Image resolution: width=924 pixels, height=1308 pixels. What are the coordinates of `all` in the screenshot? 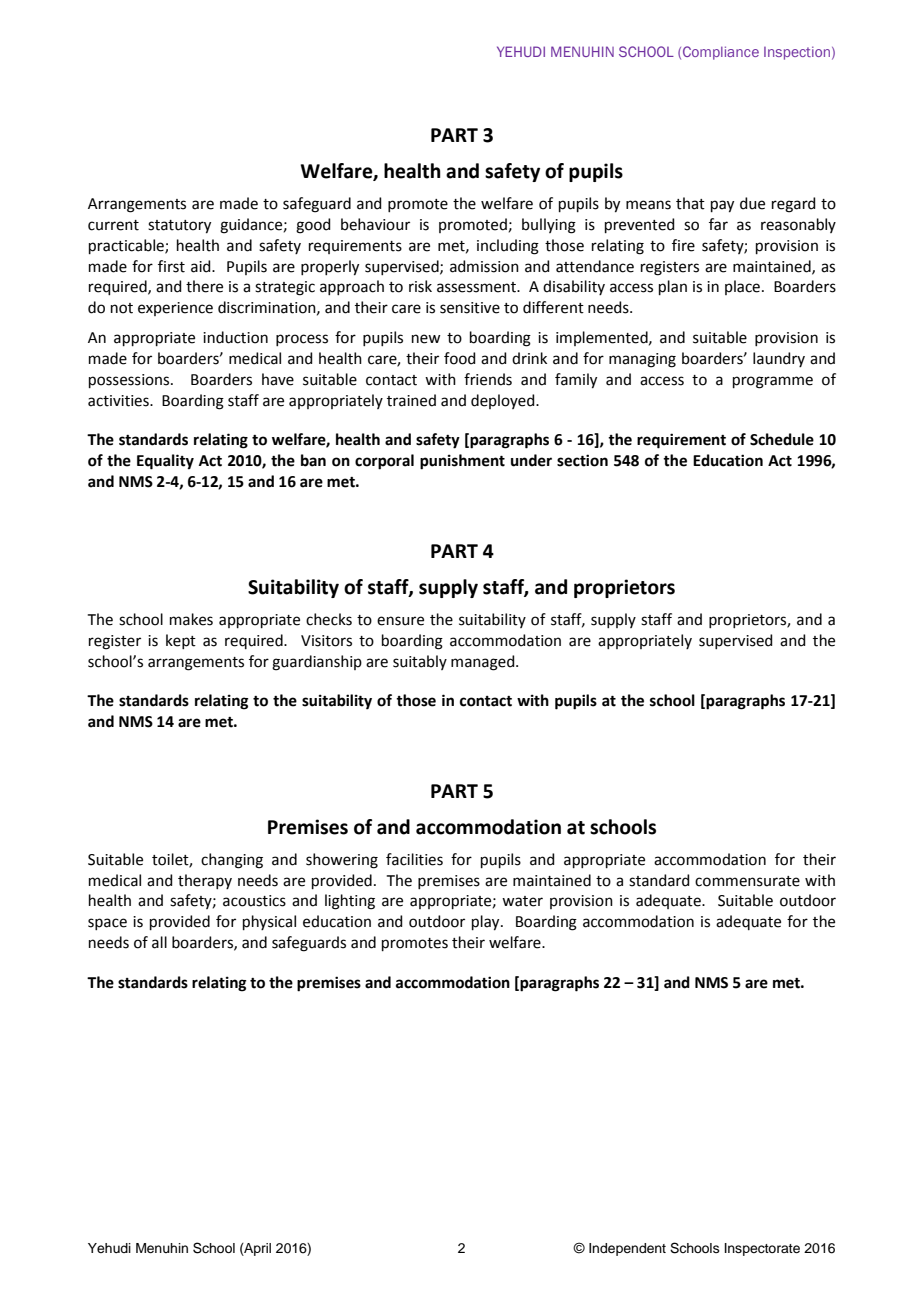 It's located at (159, 942).
